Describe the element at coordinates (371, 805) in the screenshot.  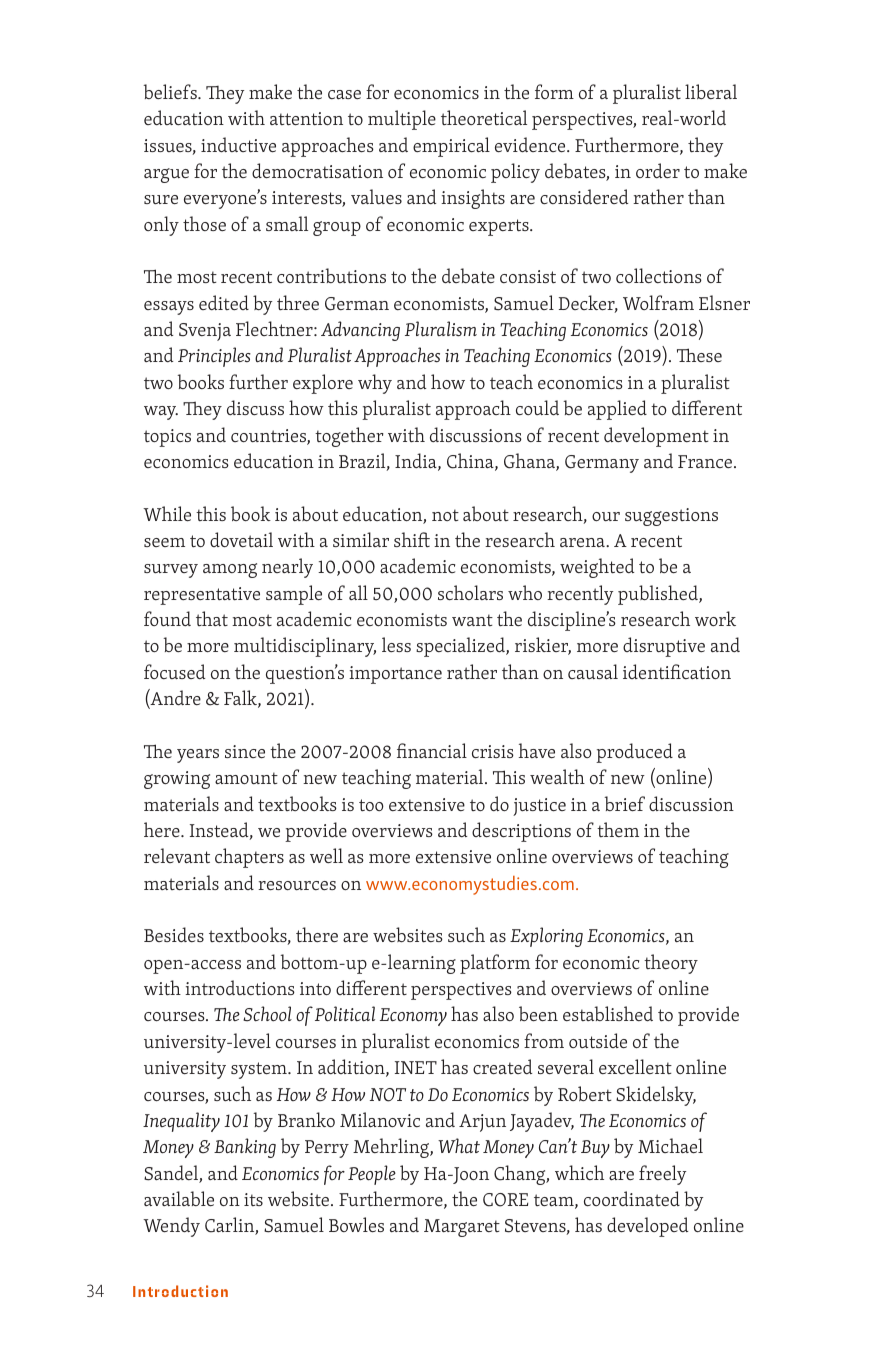
I see `too` at that location.
